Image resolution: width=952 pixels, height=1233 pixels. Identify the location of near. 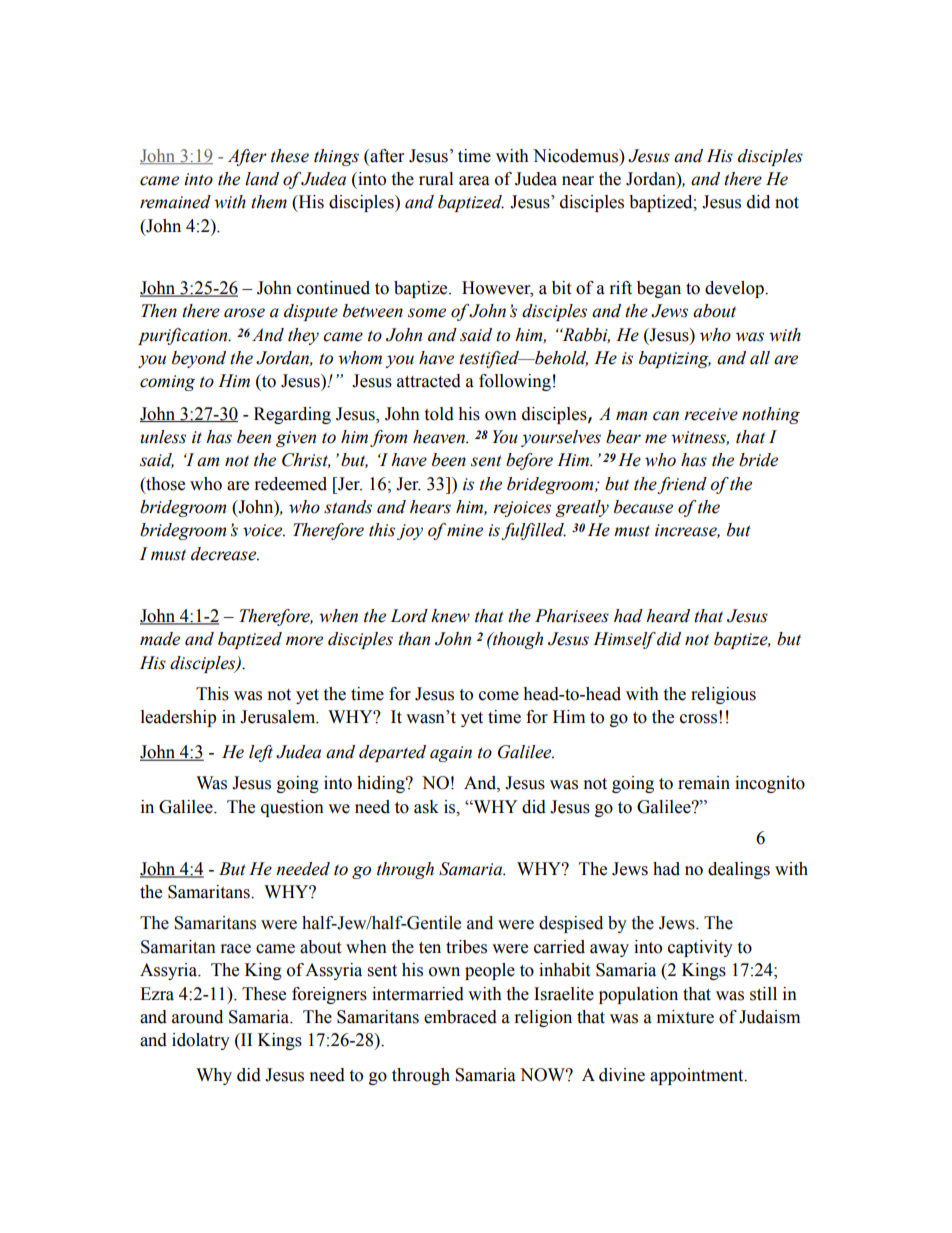
(578, 181).
